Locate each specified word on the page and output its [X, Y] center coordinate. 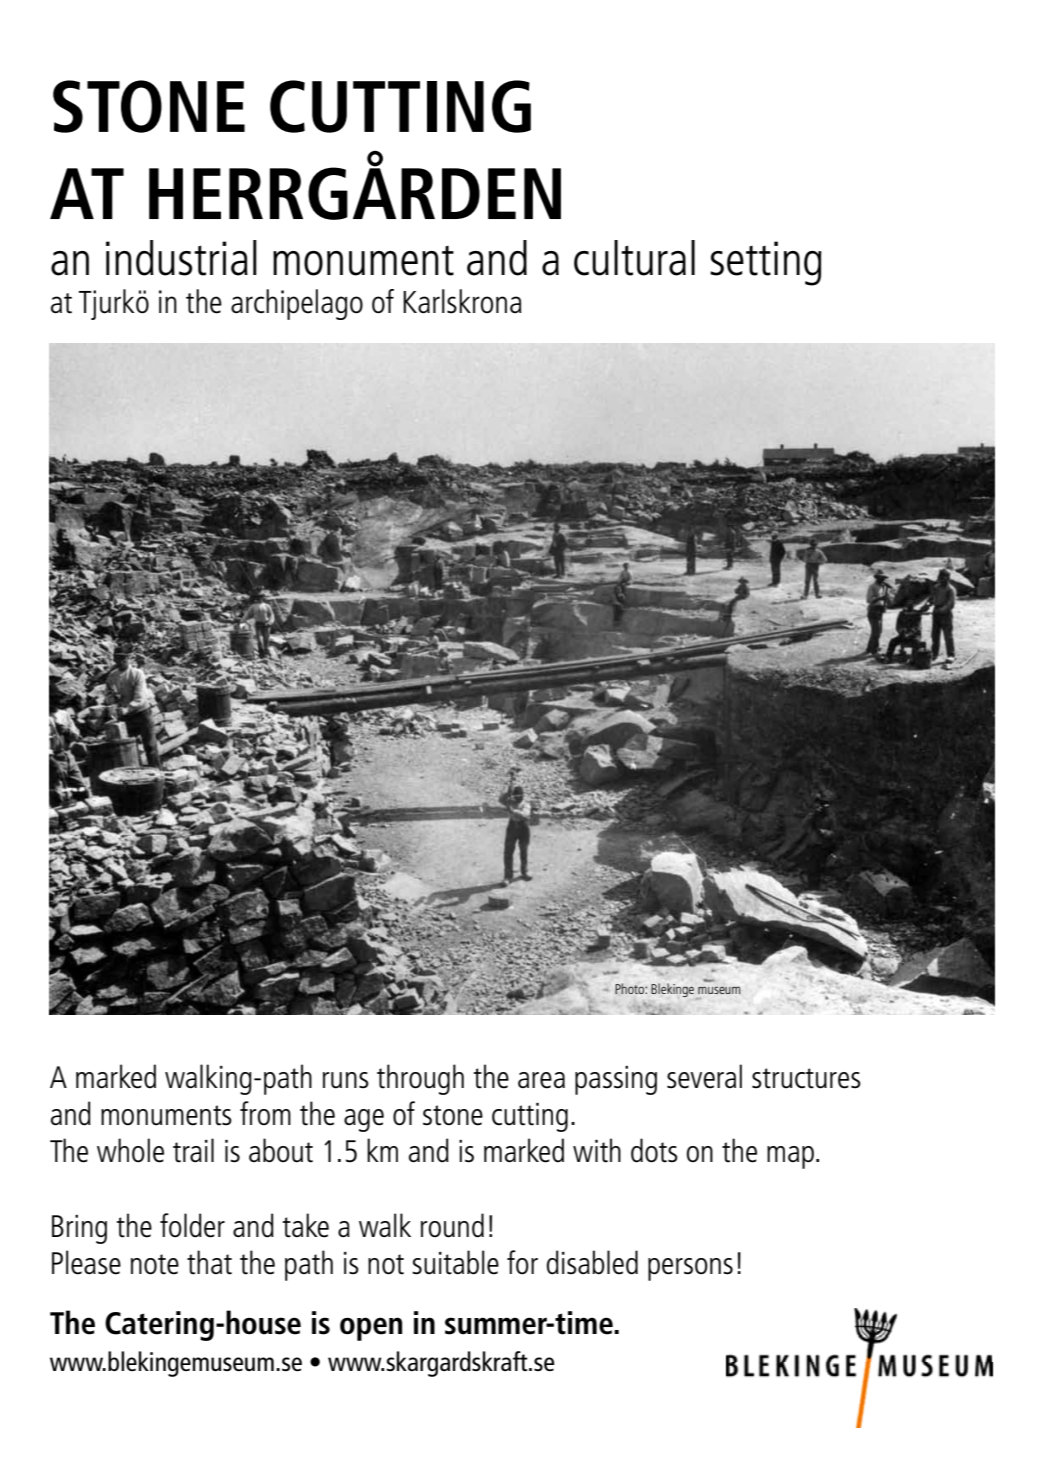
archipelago [297, 304]
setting [766, 263]
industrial [181, 258]
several [704, 1076]
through [420, 1079]
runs [346, 1080]
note [155, 1264]
